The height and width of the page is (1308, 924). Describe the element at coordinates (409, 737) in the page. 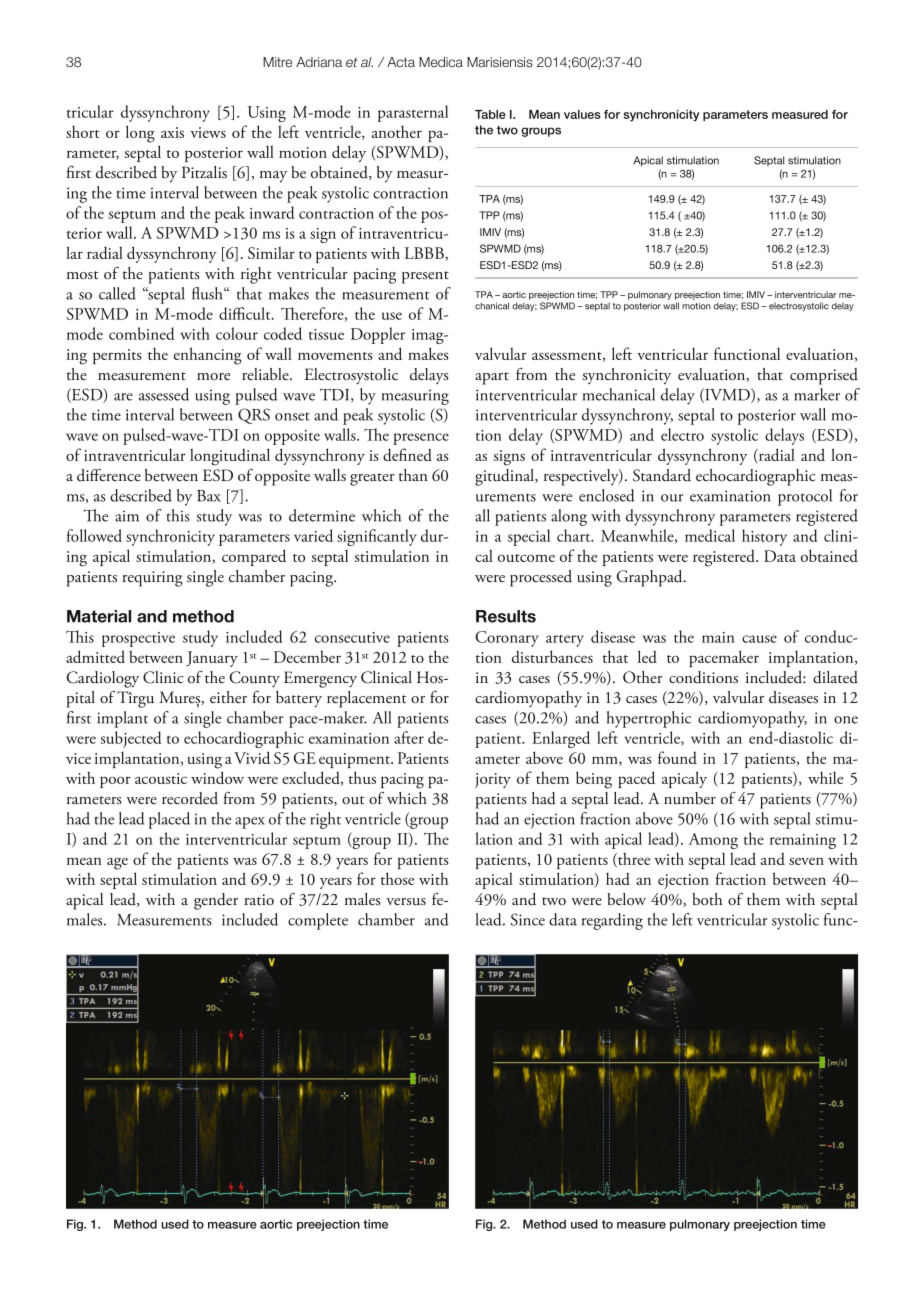

I see `after` at that location.
